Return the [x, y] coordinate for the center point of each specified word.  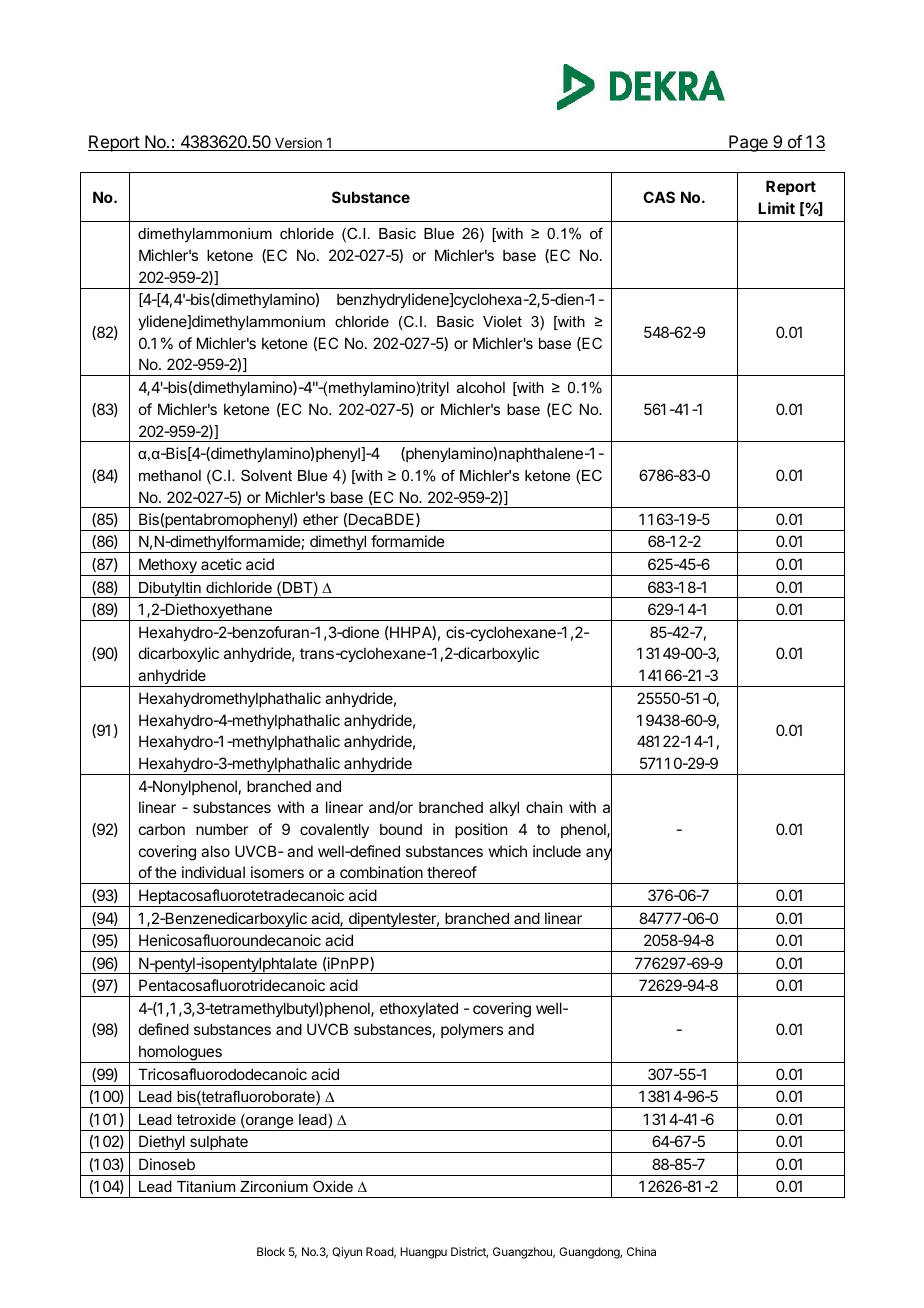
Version [298, 144]
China [641, 1251]
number [222, 829]
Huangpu [423, 1253]
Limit [776, 208]
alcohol [481, 387]
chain [544, 807]
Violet [502, 321]
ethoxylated [419, 1009]
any [599, 855]
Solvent [266, 475]
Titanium [206, 1186]
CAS [659, 197]
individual [213, 872]
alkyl [504, 808]
